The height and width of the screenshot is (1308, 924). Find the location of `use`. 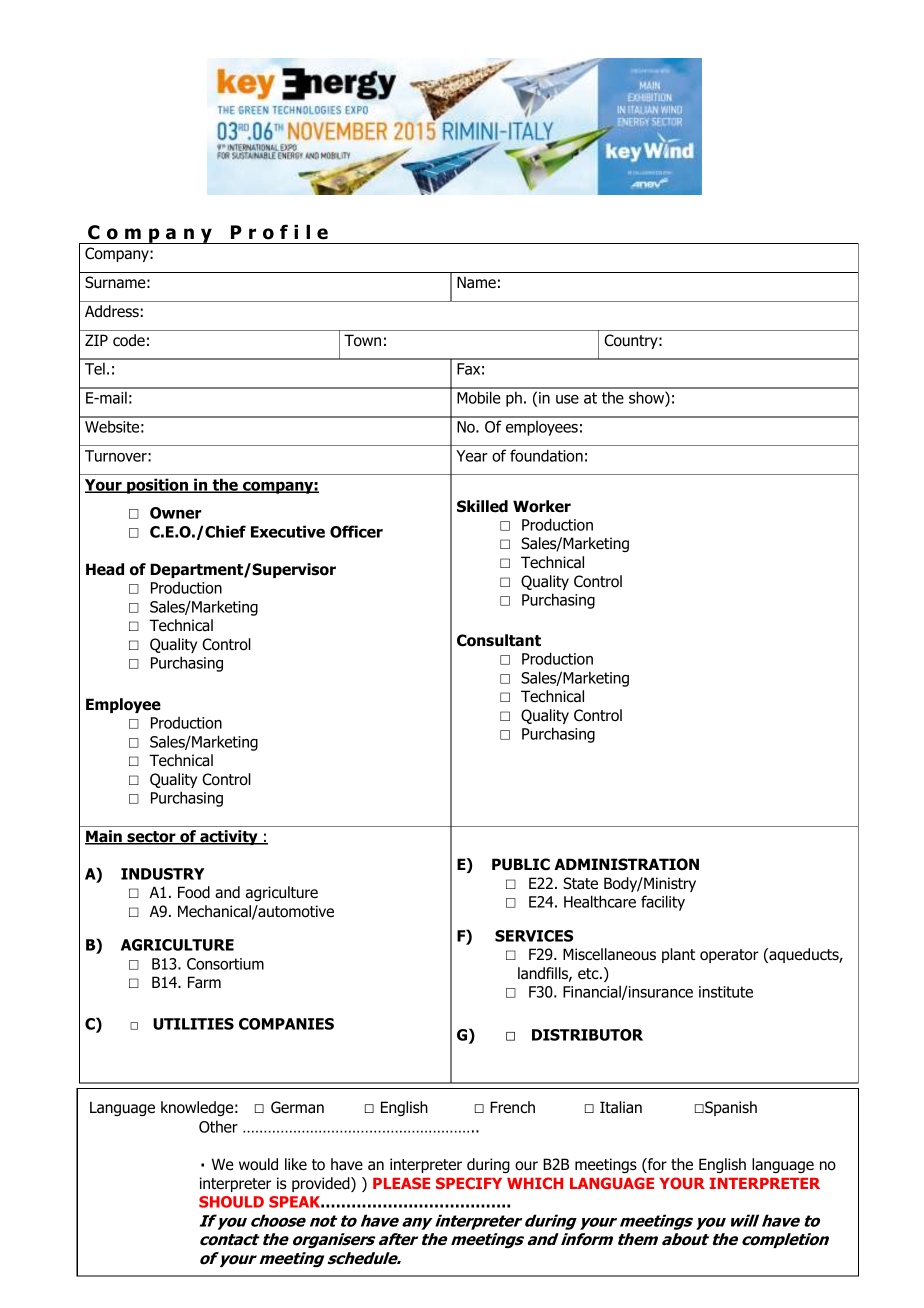

use is located at coordinates (567, 399).
